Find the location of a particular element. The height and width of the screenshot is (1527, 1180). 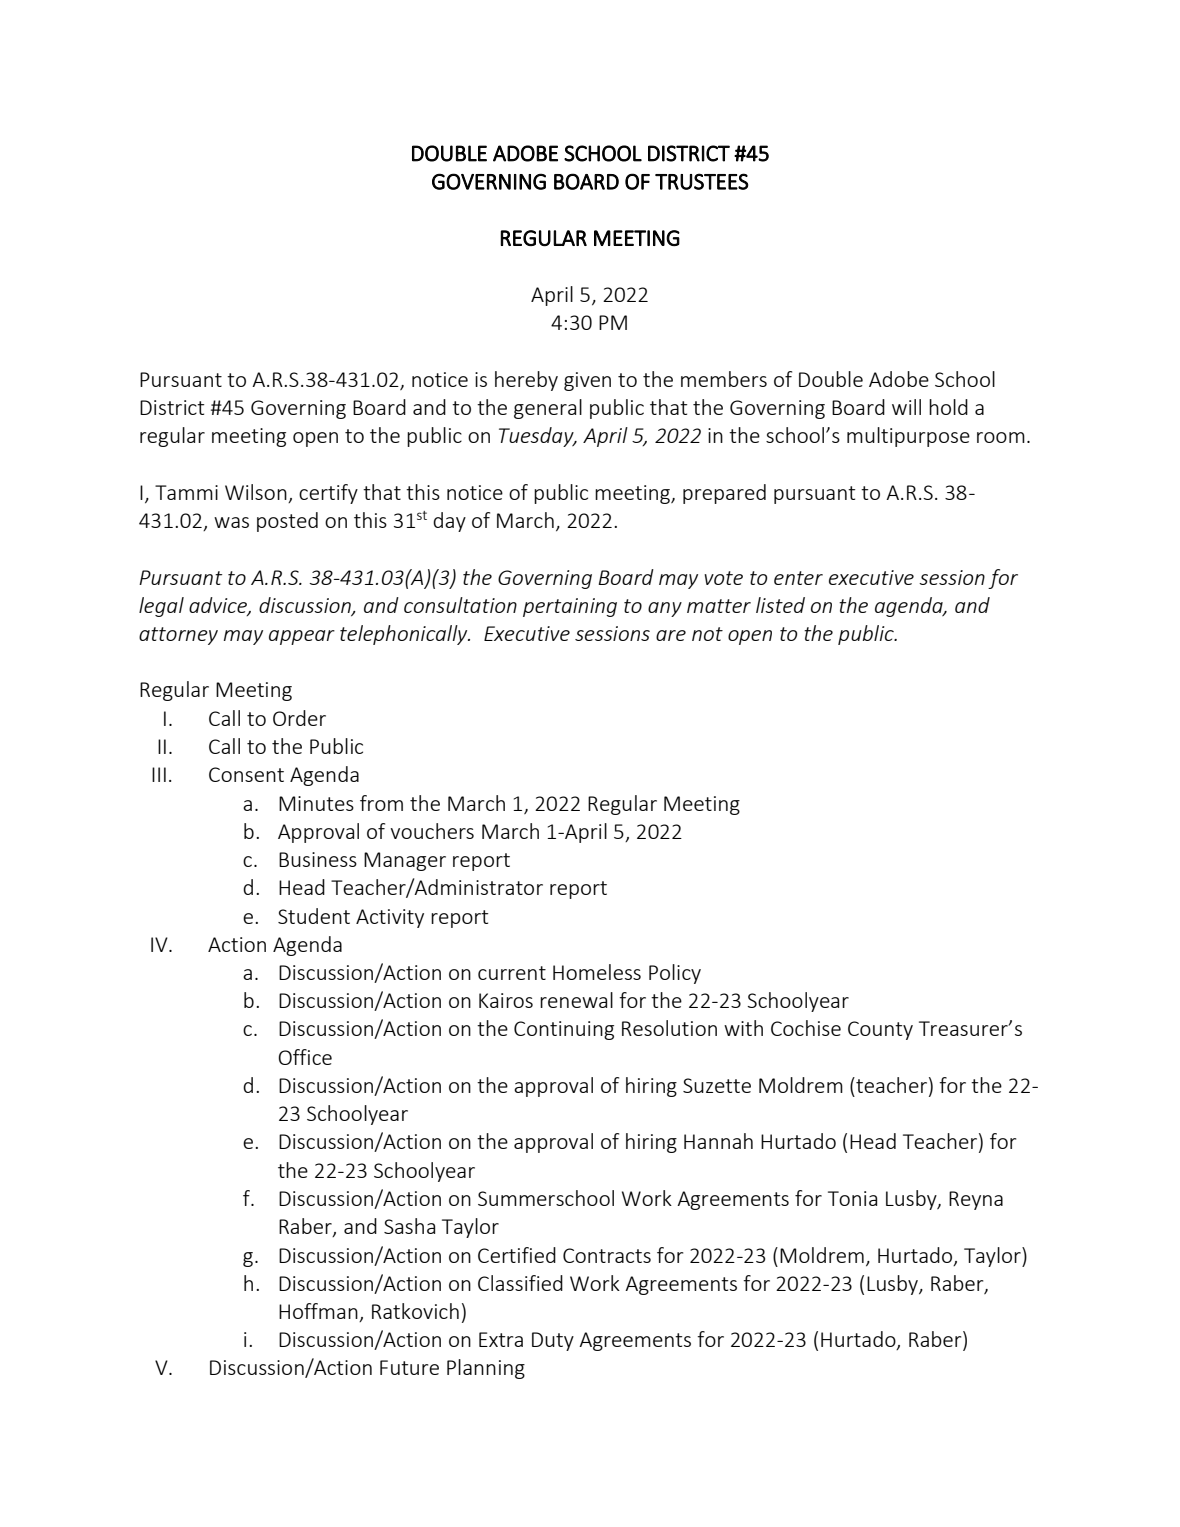

County is located at coordinates (880, 1030).
